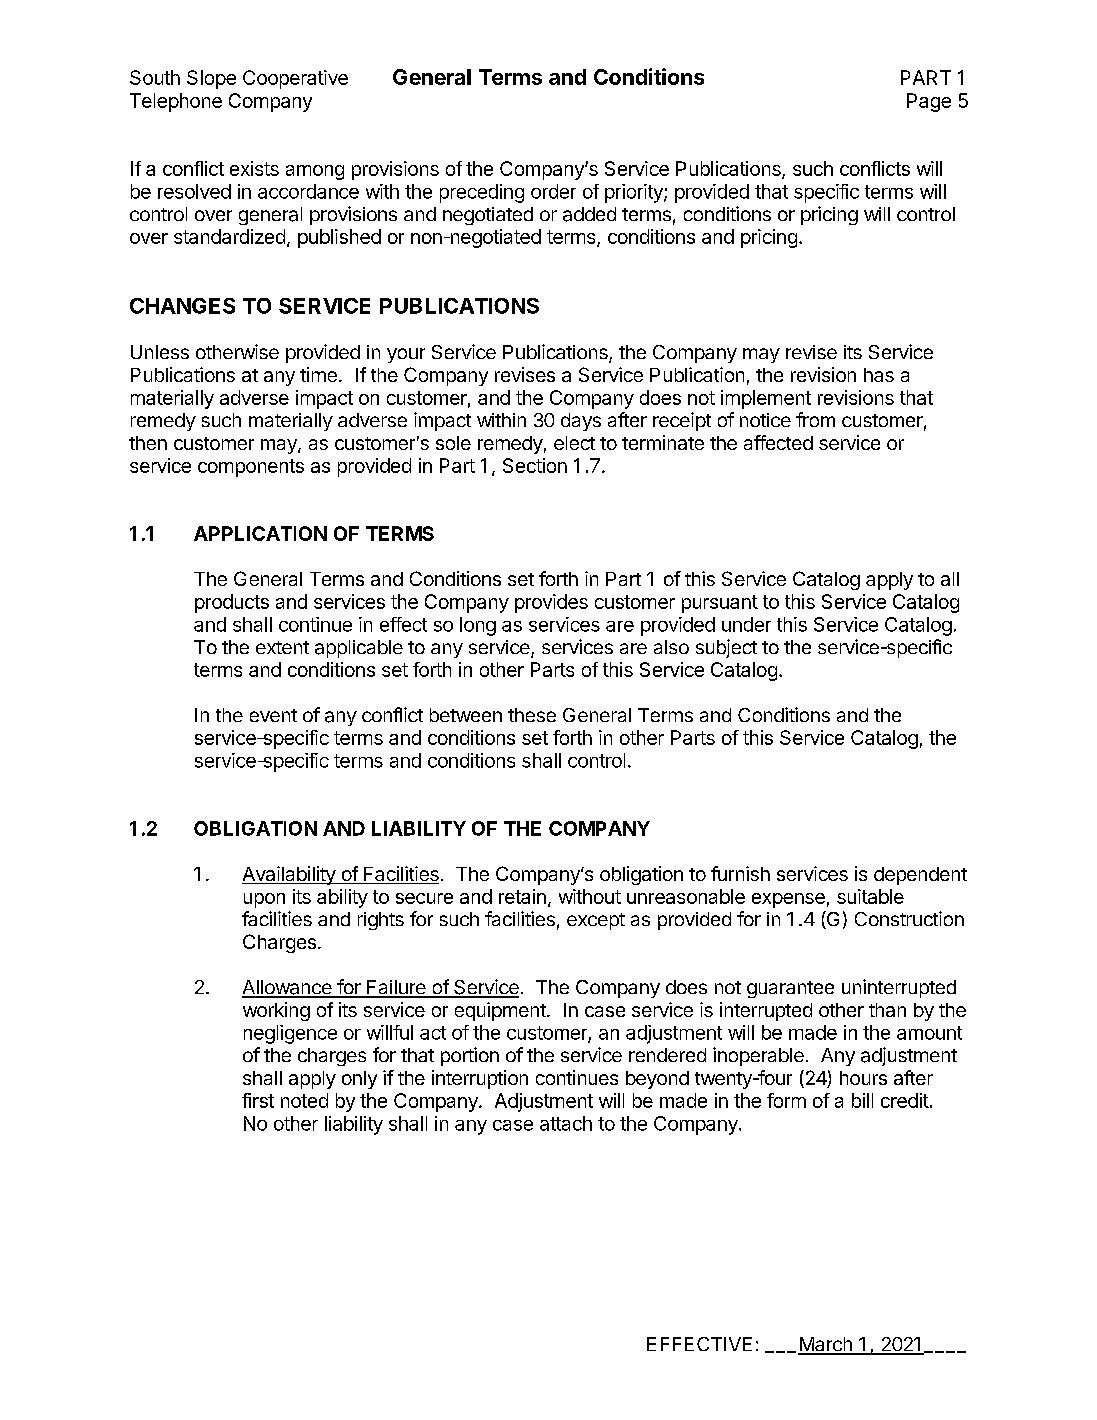 The height and width of the image is (1420, 1097). Describe the element at coordinates (920, 876) in the image. I see `dependent` at that location.
